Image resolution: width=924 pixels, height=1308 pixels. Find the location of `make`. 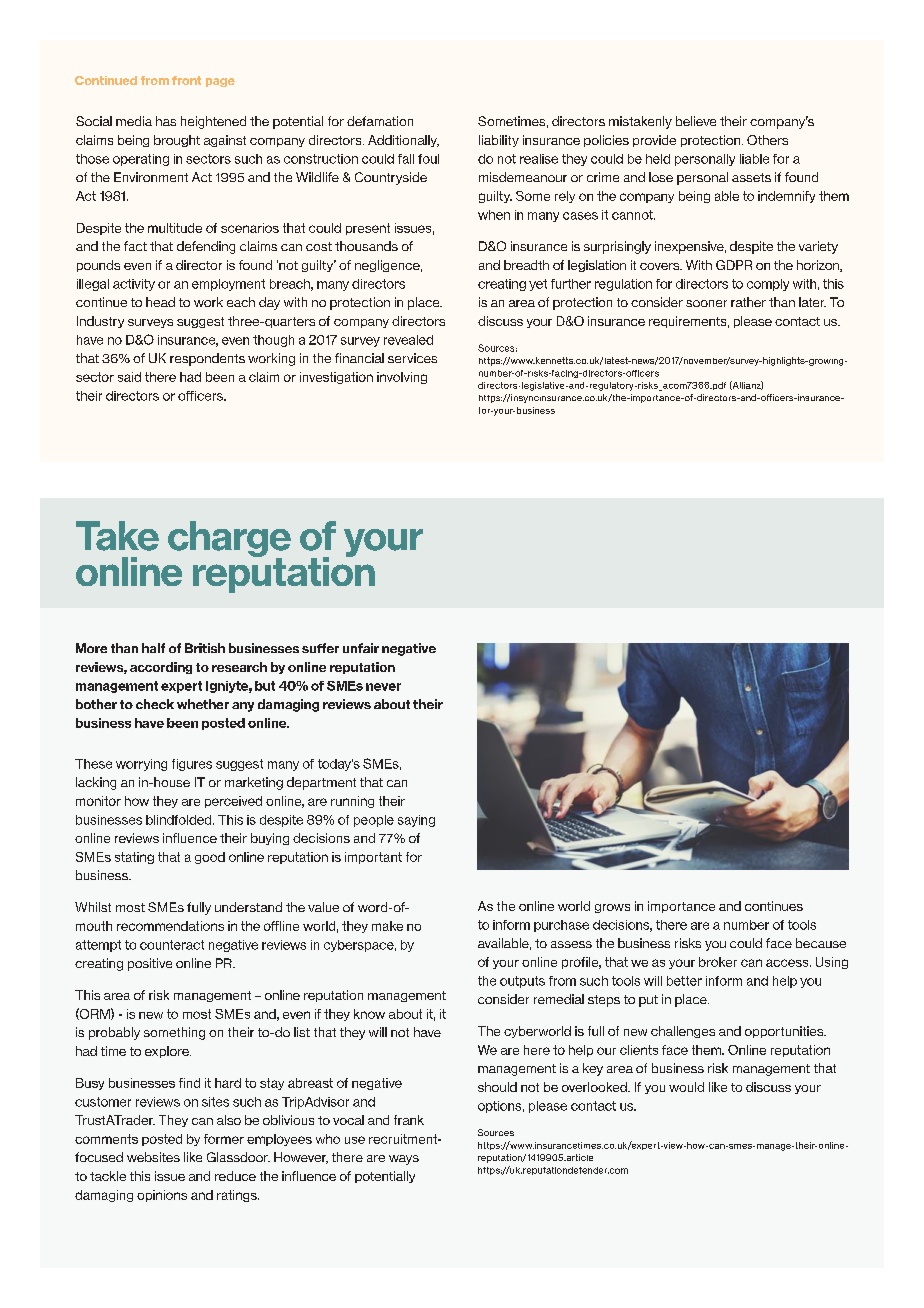

make is located at coordinates (387, 926).
